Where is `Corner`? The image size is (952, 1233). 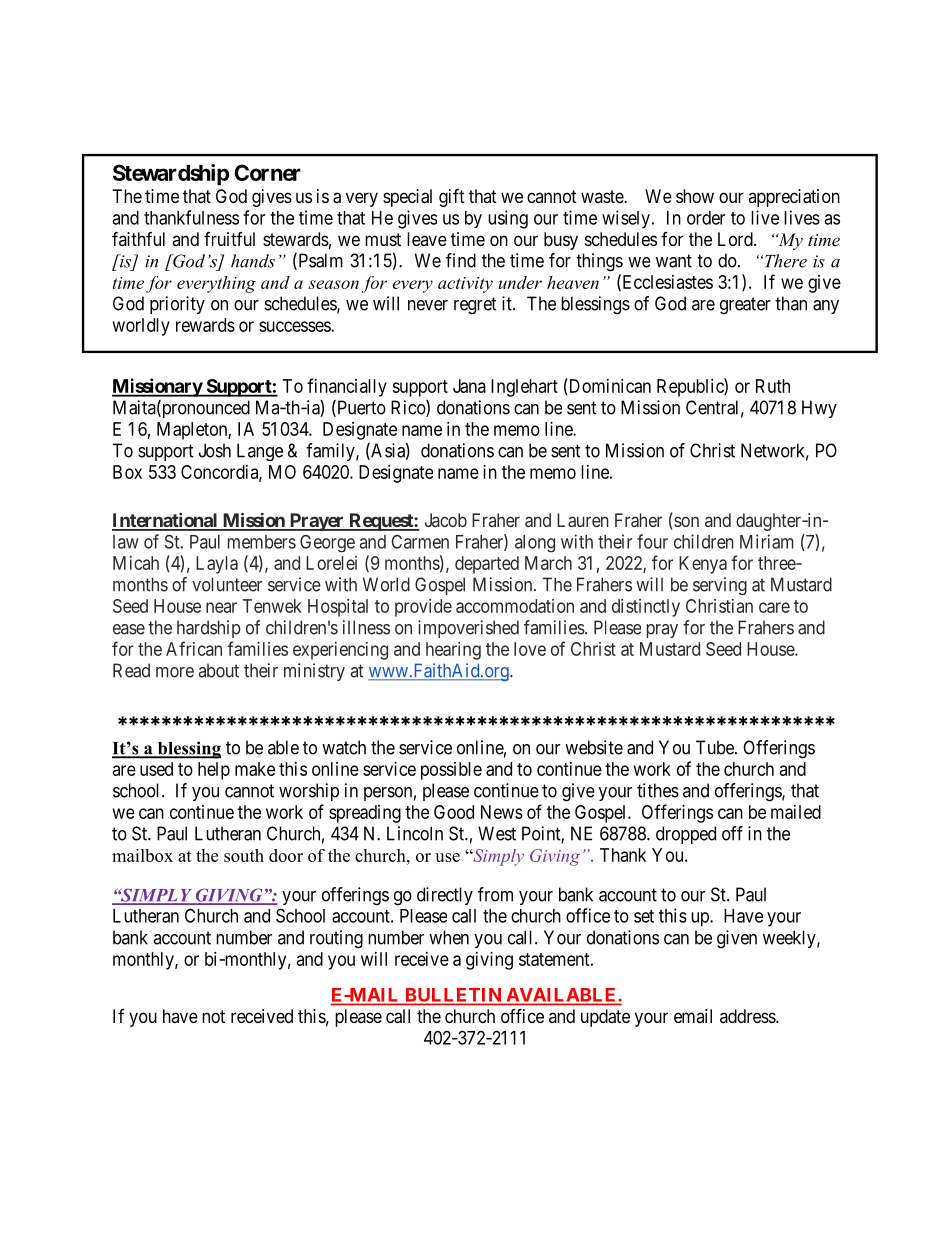 Corner is located at coordinates (267, 172).
